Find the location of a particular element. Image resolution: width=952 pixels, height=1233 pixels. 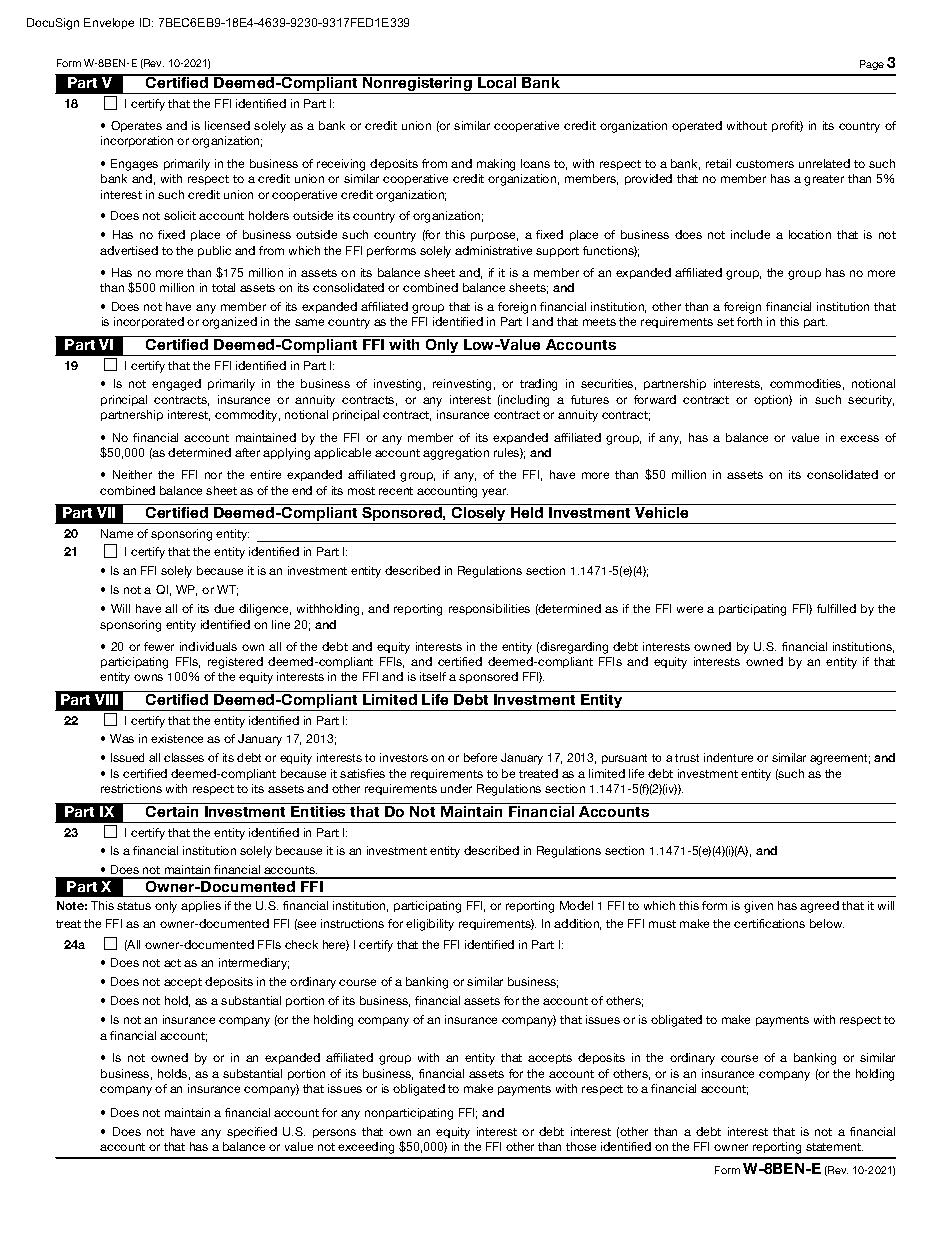

due is located at coordinates (224, 608).
